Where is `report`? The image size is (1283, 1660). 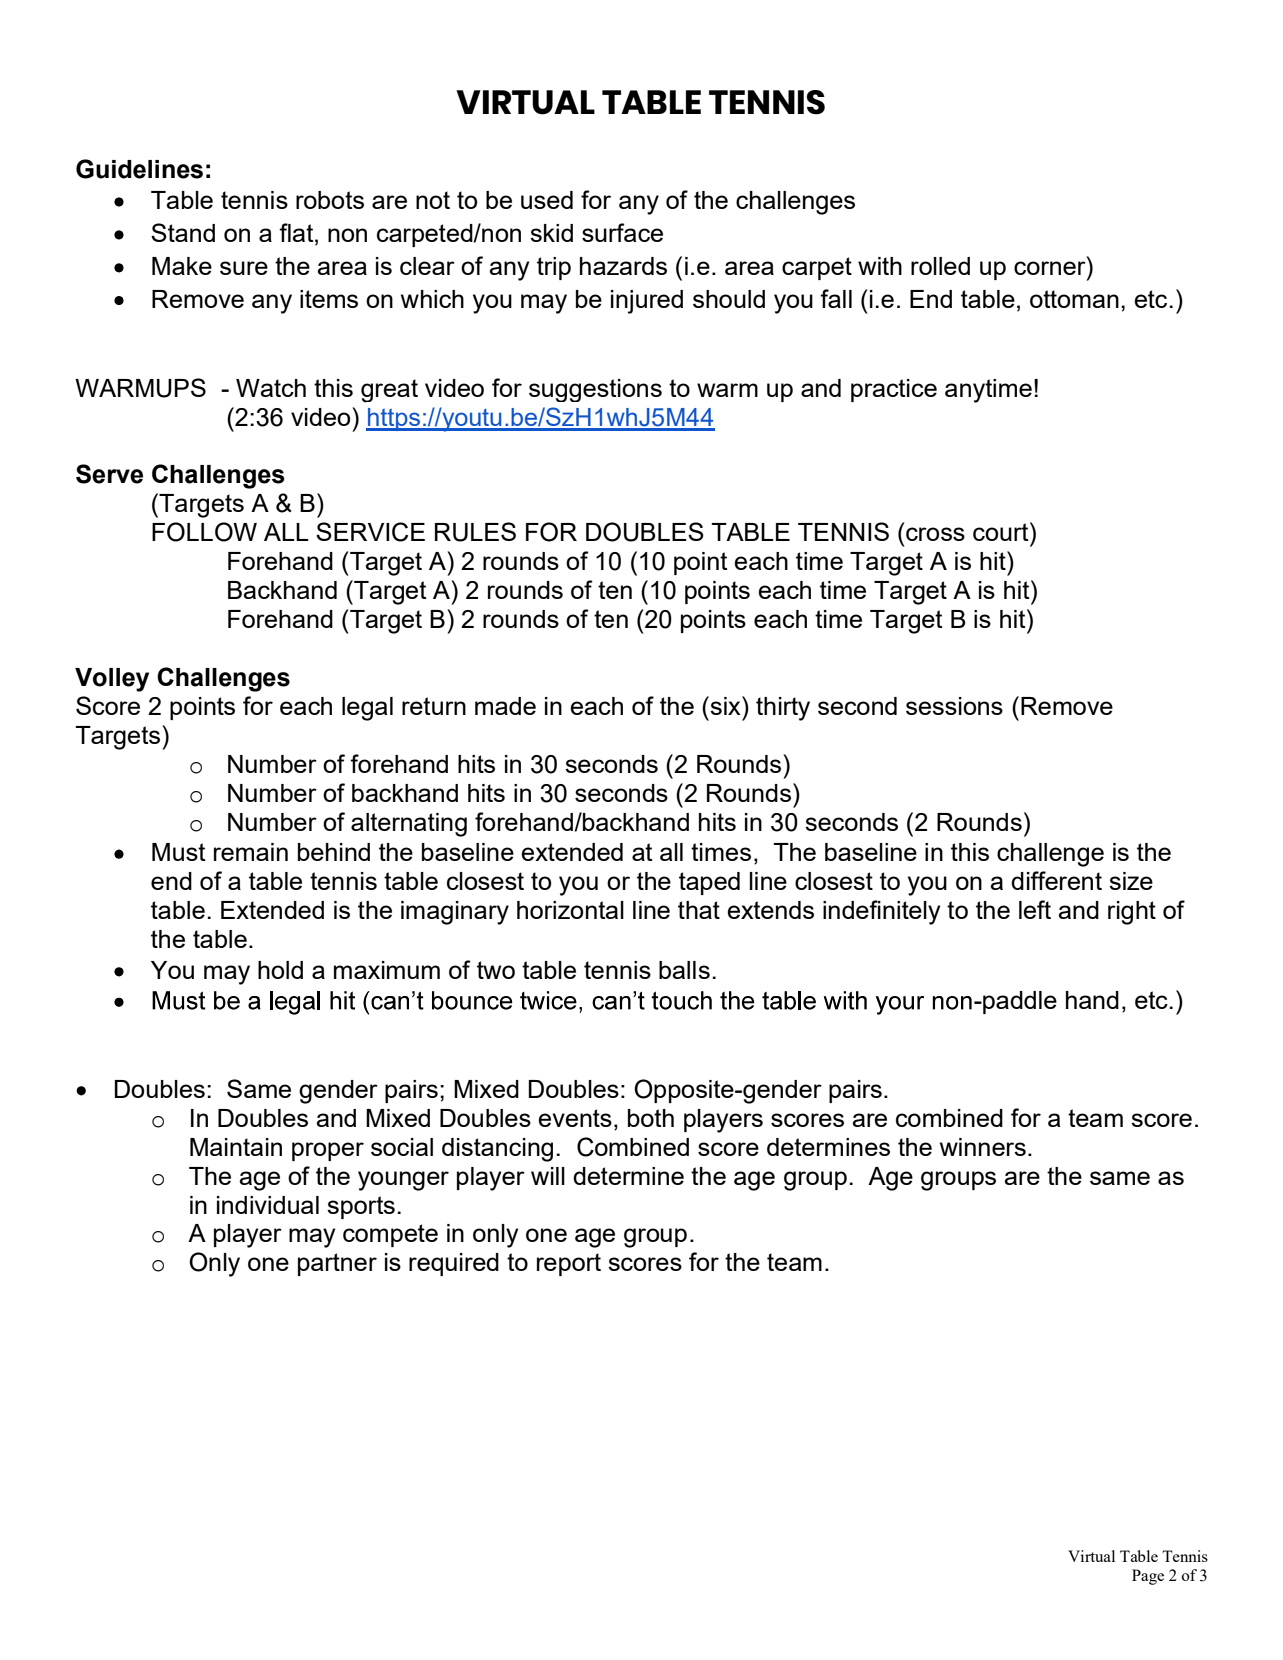
report is located at coordinates (569, 1264).
